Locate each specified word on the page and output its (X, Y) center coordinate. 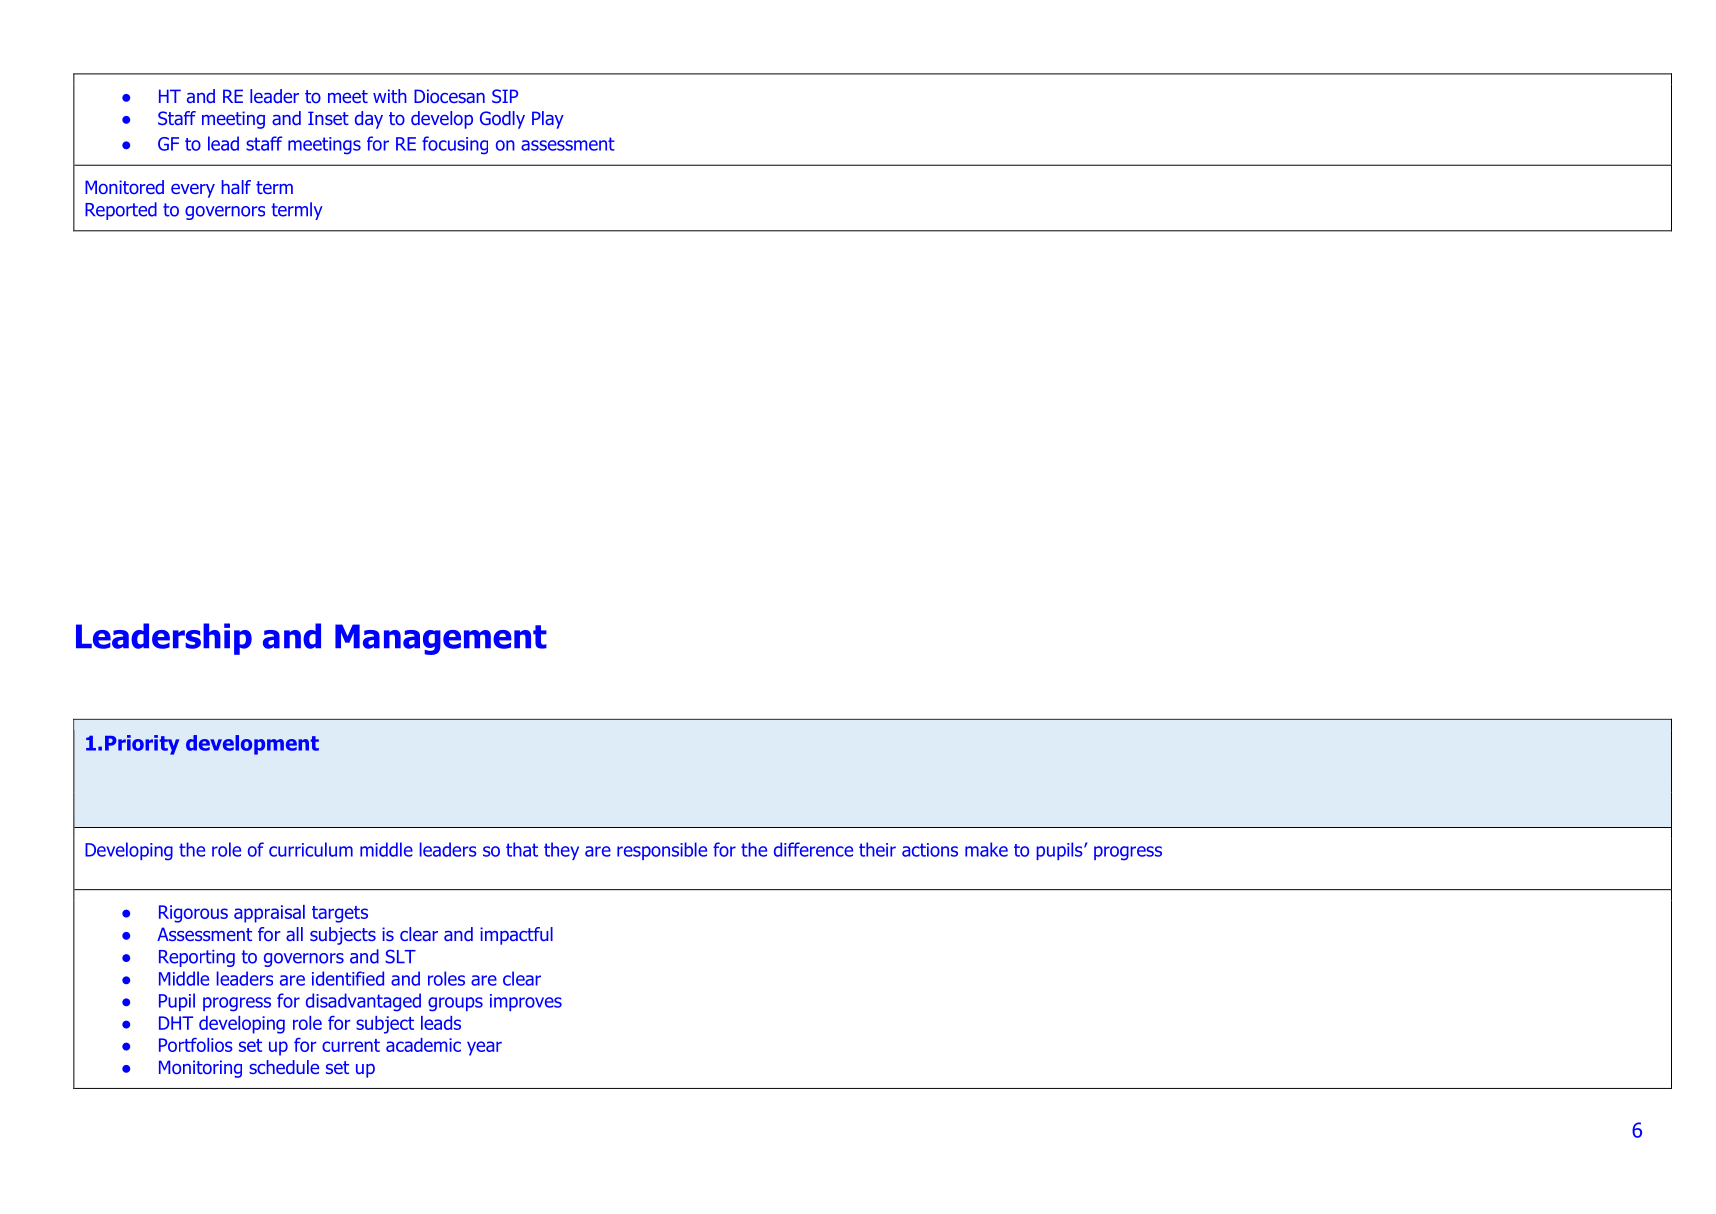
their (877, 849)
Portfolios (196, 1045)
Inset (328, 118)
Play (548, 120)
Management (441, 639)
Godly (502, 120)
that (522, 849)
